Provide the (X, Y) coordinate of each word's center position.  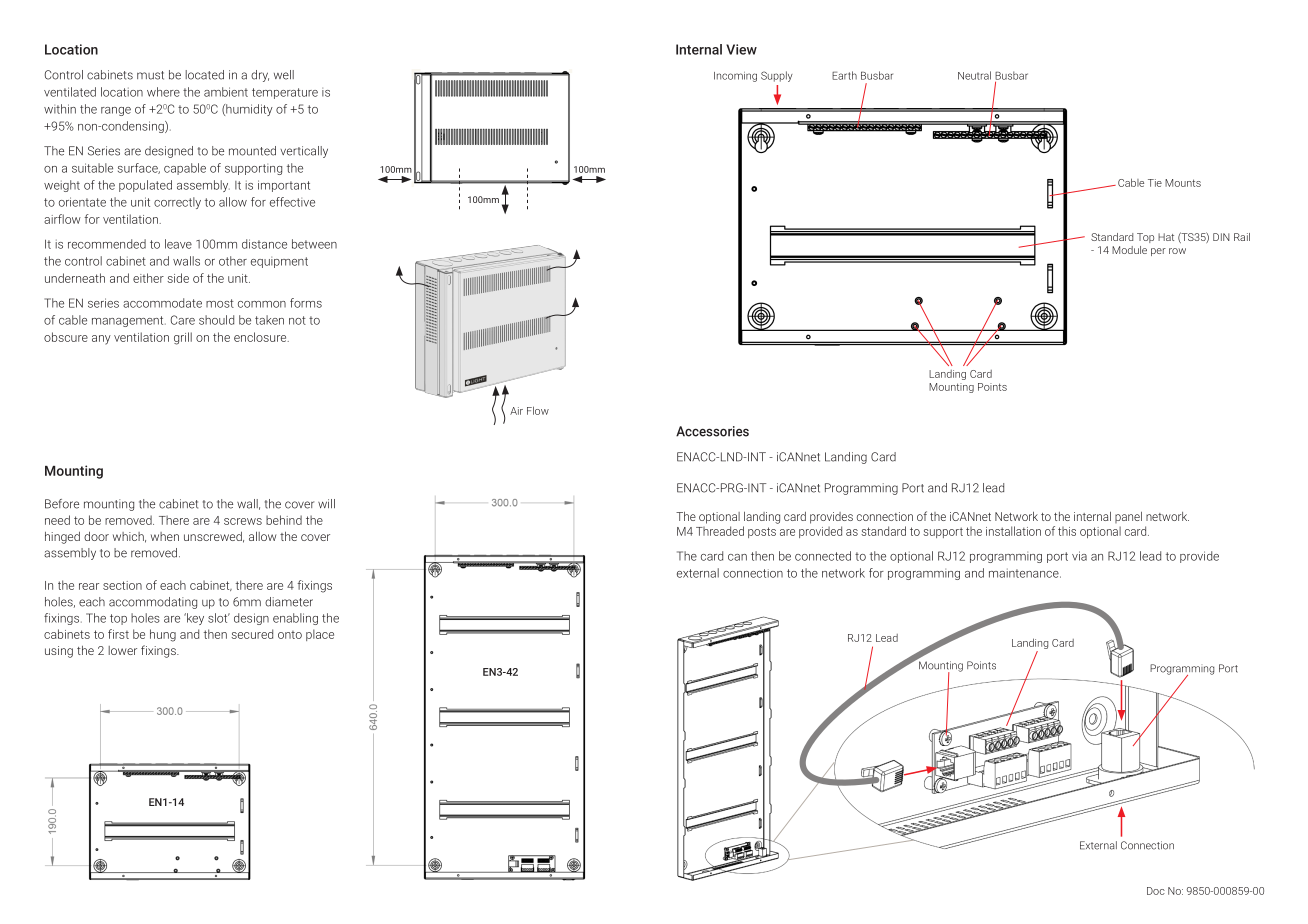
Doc (1156, 891)
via (1079, 556)
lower (122, 650)
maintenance (1025, 573)
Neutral (974, 75)
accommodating (153, 603)
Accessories (712, 431)
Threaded (720, 531)
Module (1129, 250)
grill (183, 338)
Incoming (735, 77)
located (204, 75)
